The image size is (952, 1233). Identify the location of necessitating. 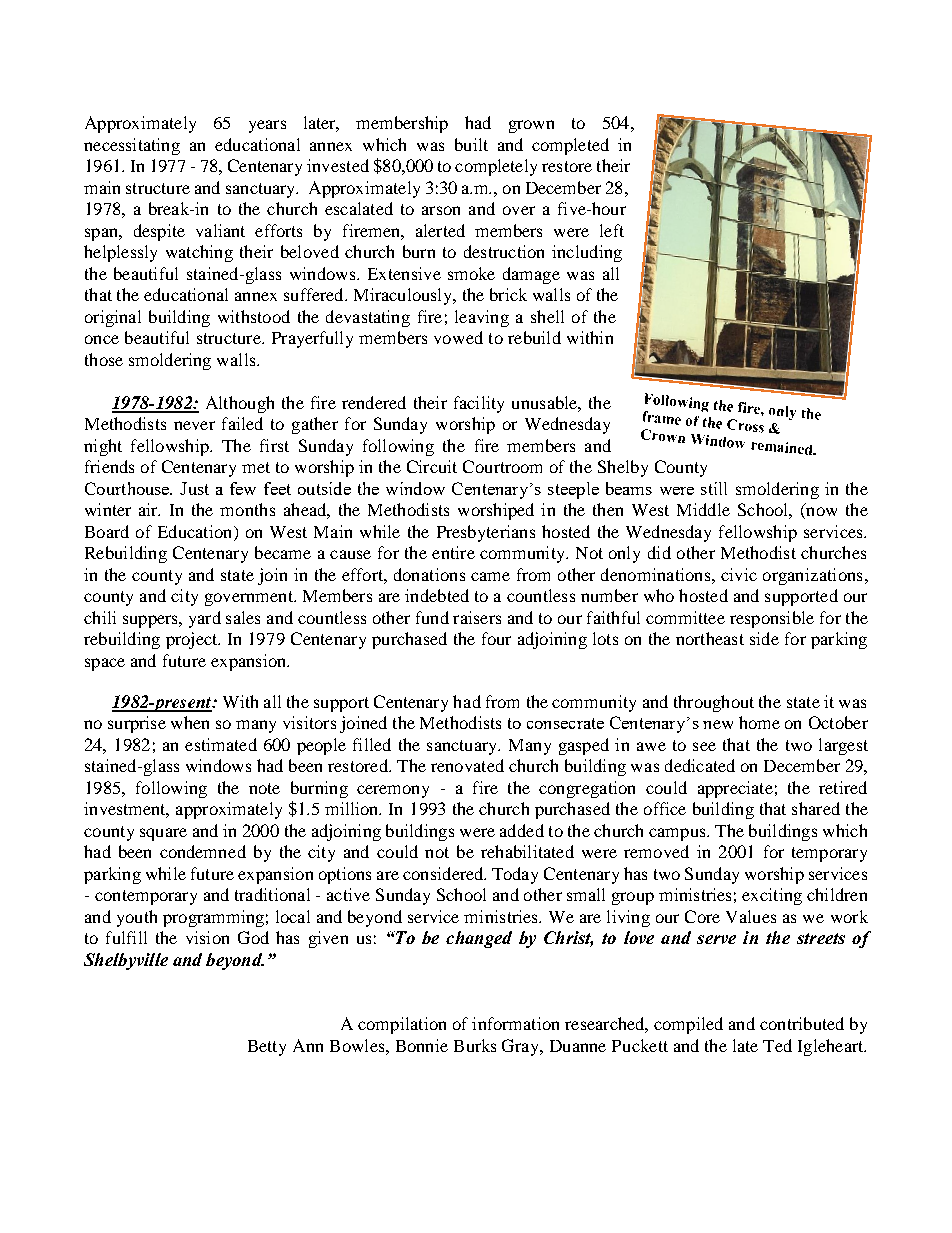
(132, 146).
